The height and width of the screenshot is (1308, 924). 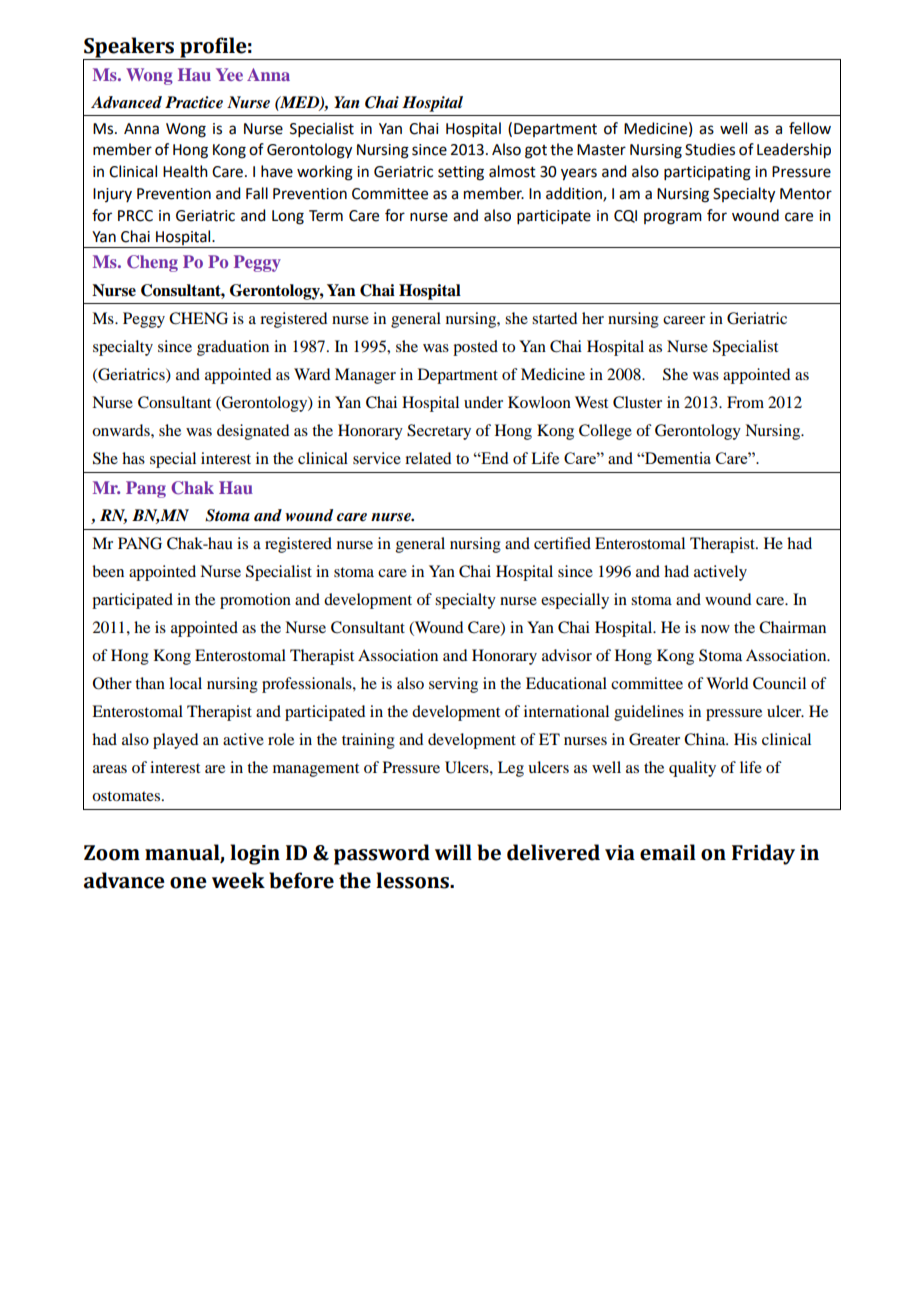 I want to click on will, so click(x=453, y=852).
